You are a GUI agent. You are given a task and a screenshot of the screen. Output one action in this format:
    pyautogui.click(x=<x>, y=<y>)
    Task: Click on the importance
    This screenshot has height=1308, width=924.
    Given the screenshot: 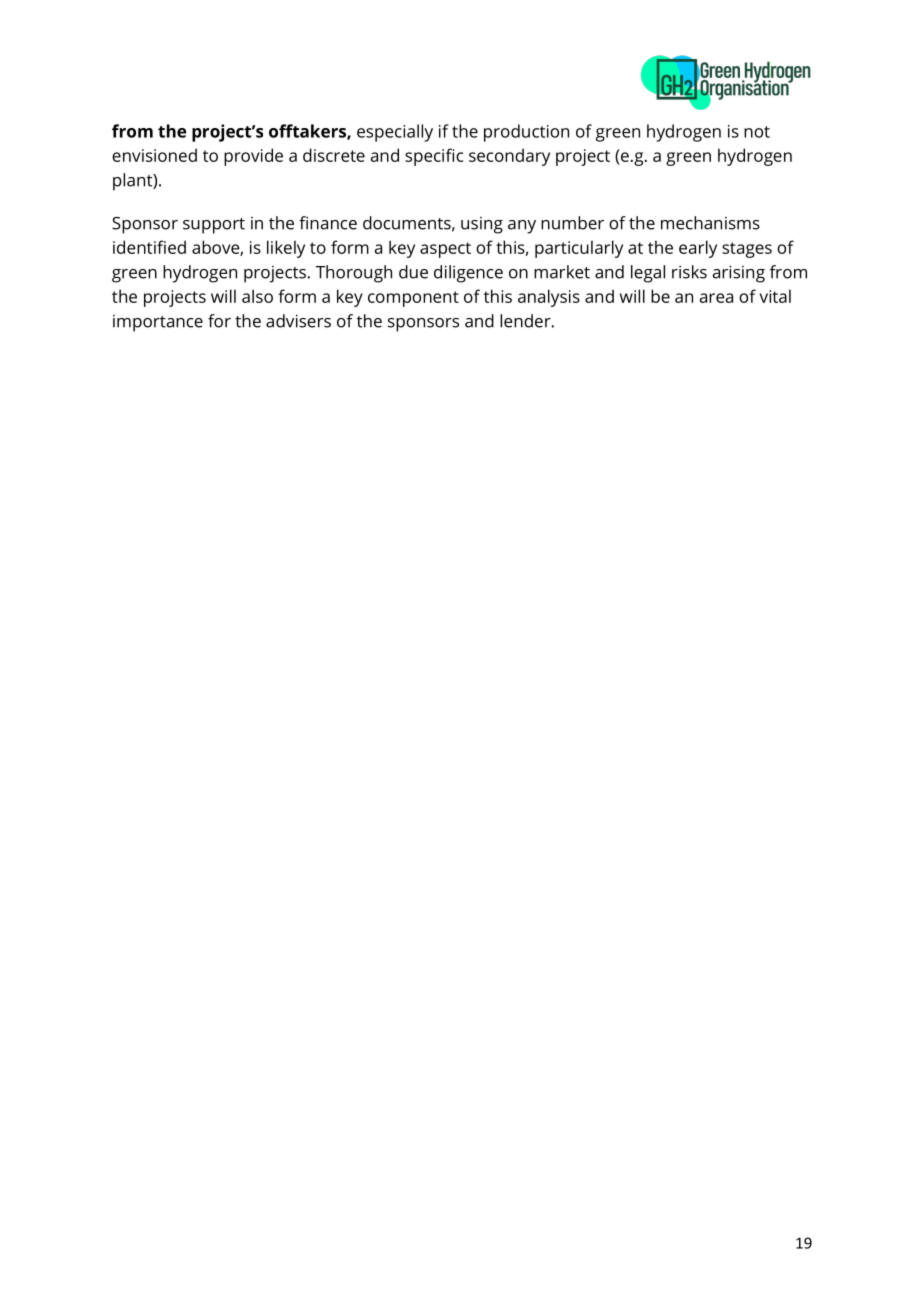 What is the action you would take?
    pyautogui.click(x=158, y=323)
